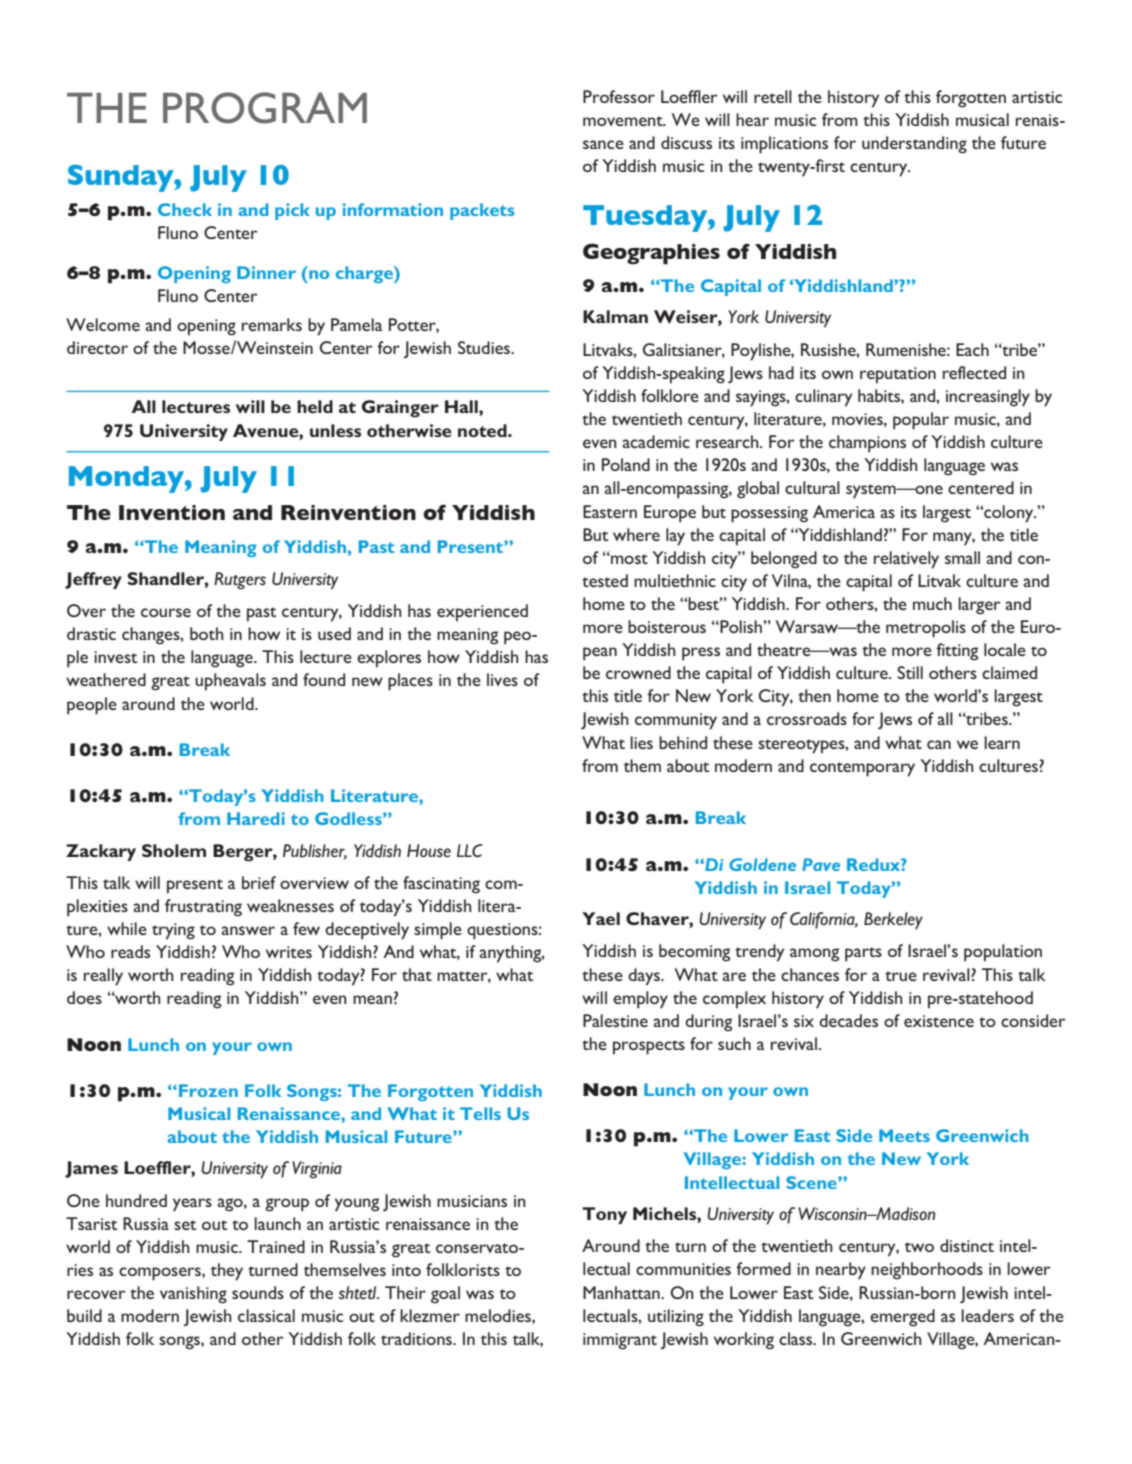 Image resolution: width=1132 pixels, height=1464 pixels. What do you see at coordinates (193, 1295) in the screenshot?
I see `vanishing` at bounding box center [193, 1295].
